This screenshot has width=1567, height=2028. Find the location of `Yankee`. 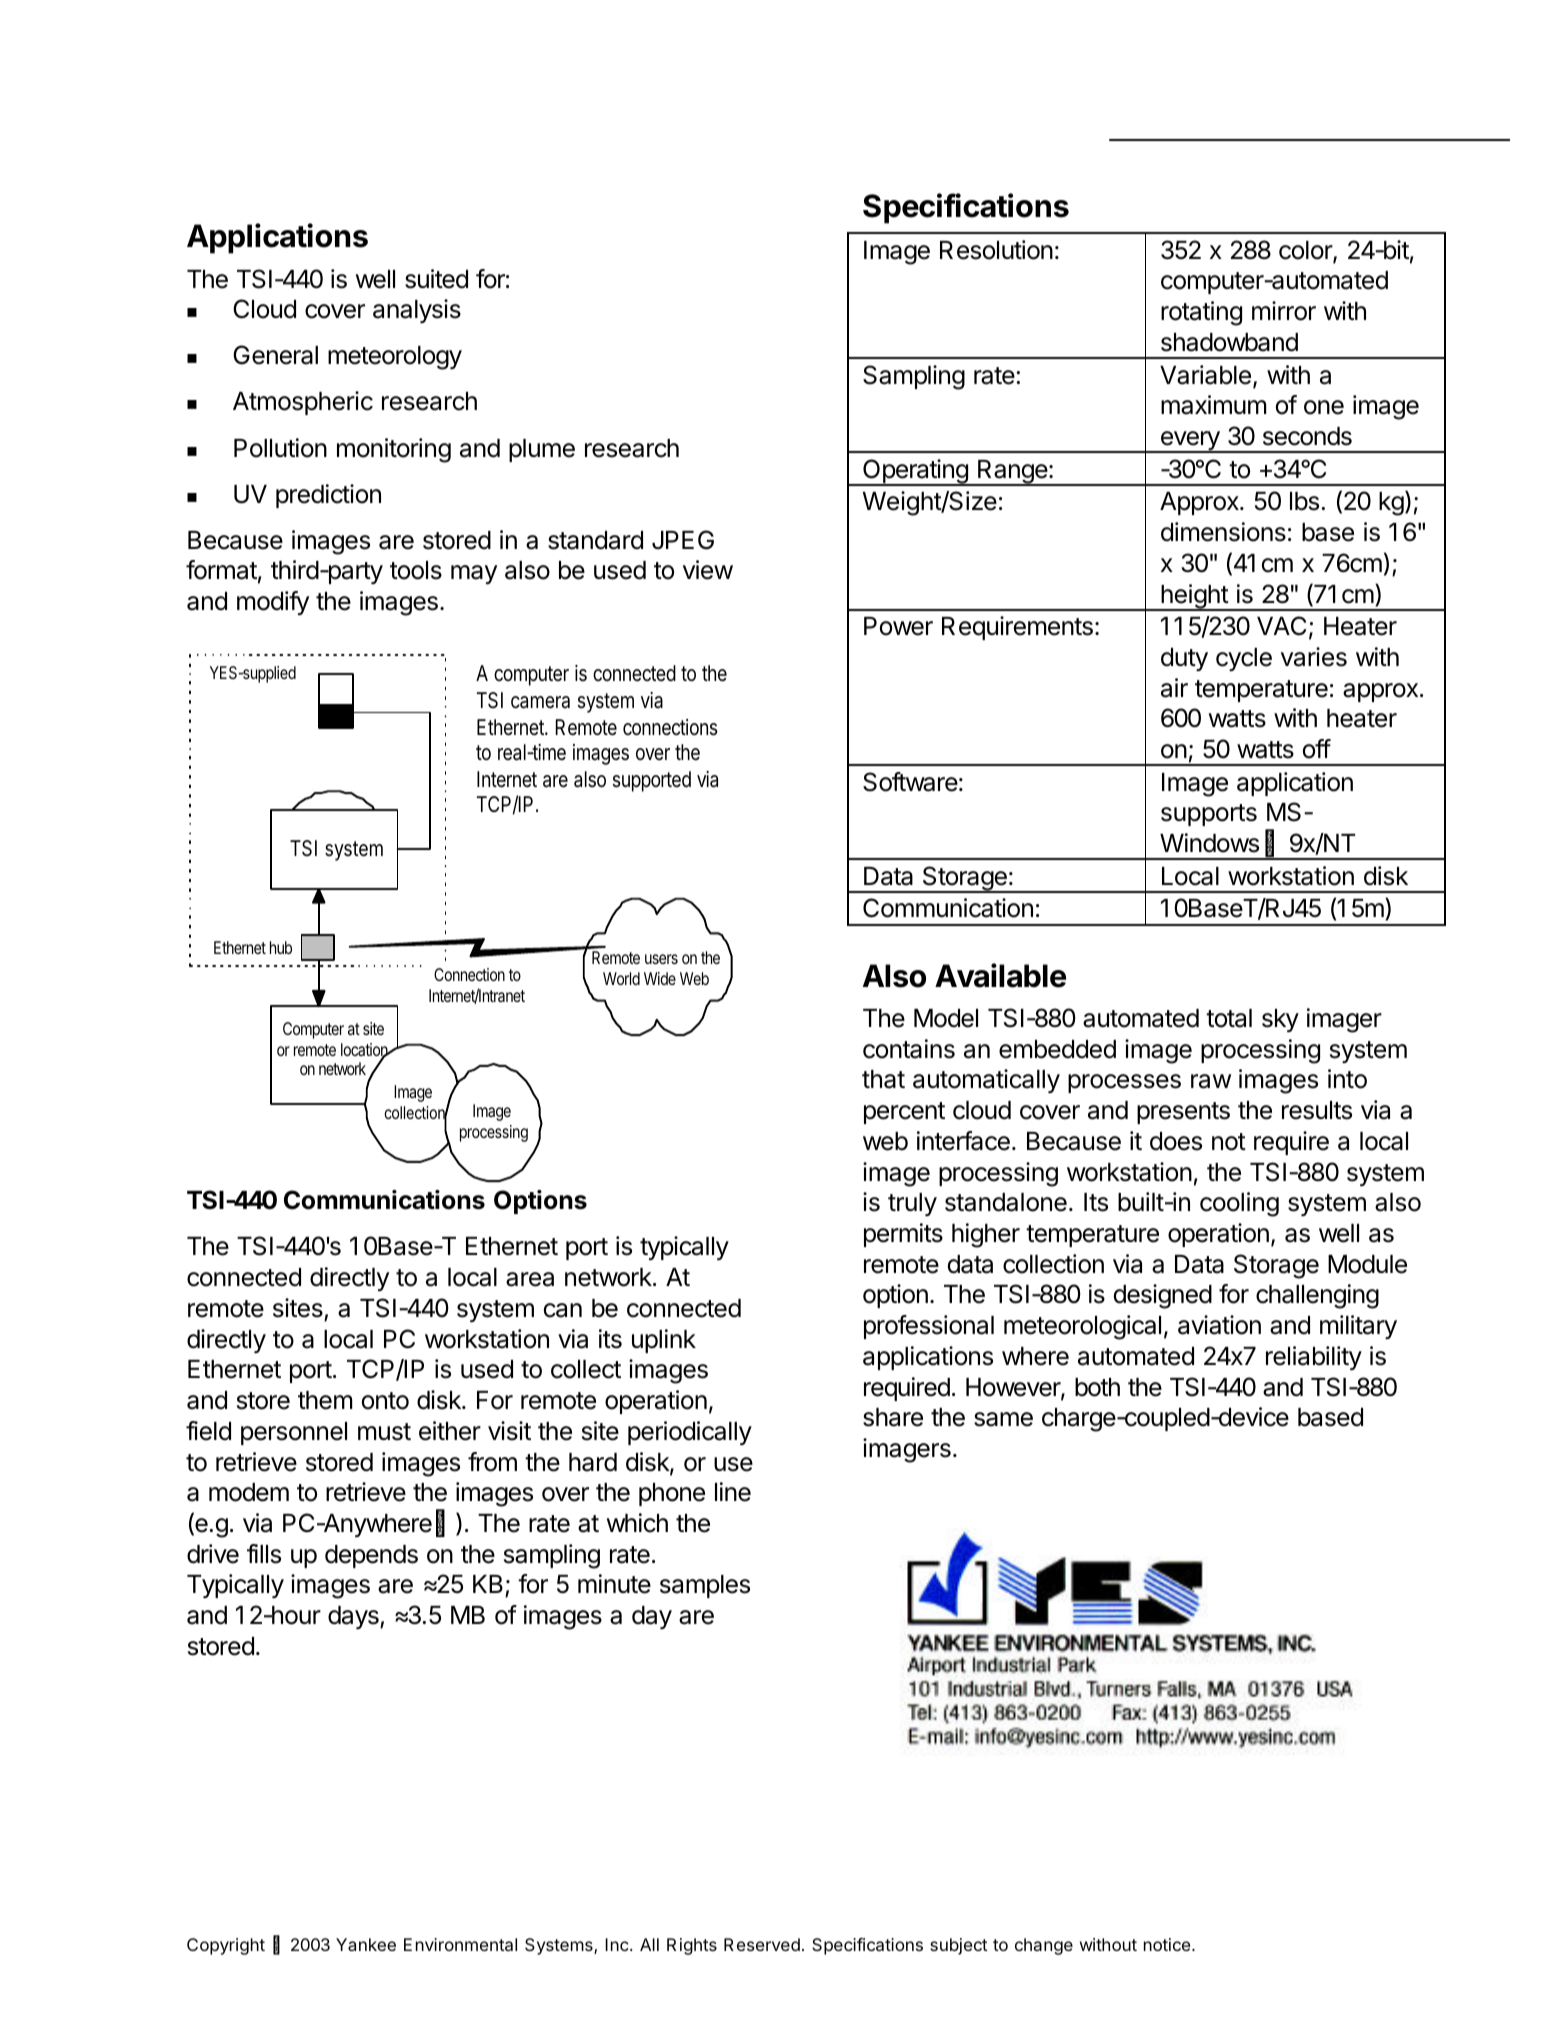

Yankee is located at coordinates (366, 1944).
